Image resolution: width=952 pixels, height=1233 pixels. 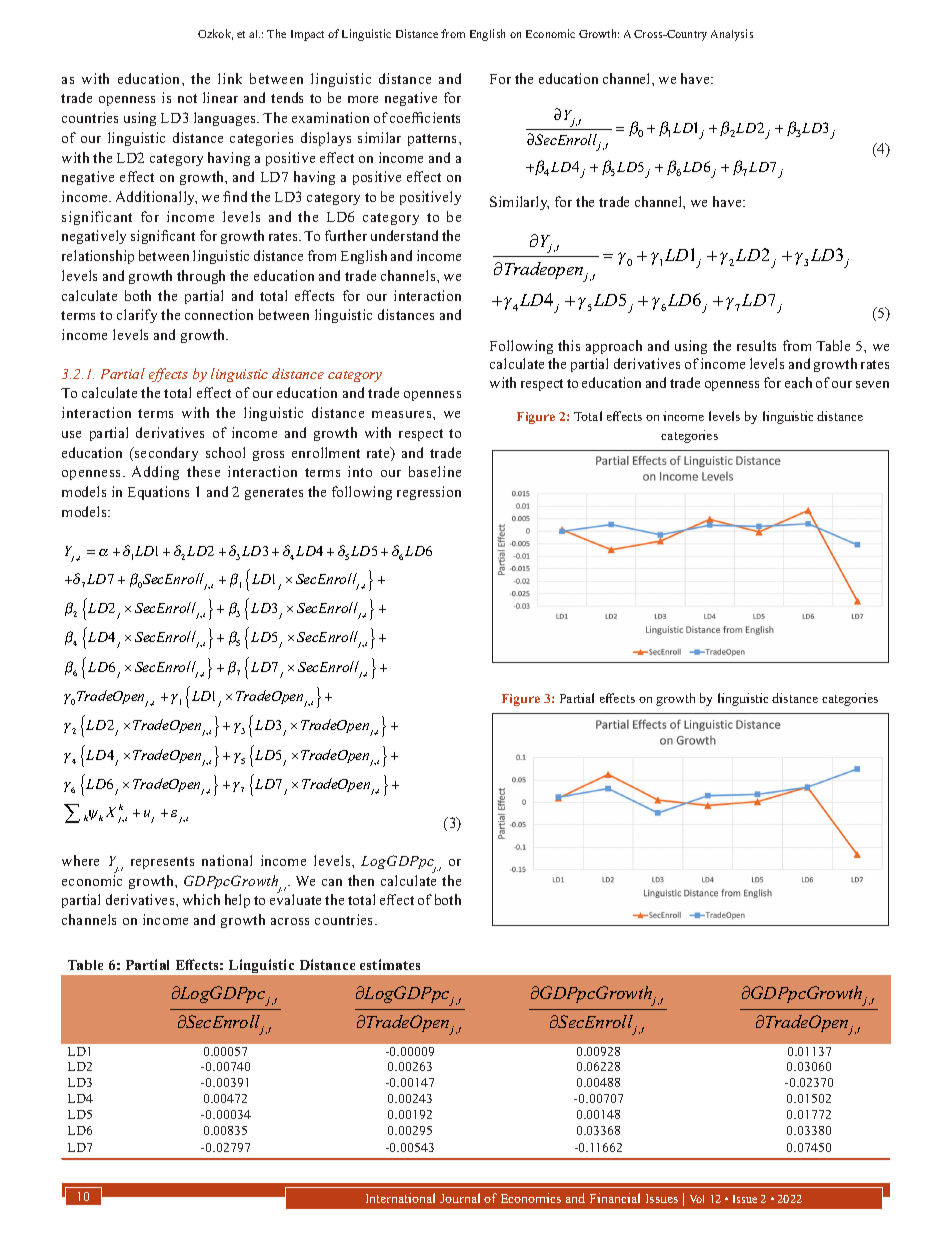 I want to click on then, so click(x=361, y=880).
